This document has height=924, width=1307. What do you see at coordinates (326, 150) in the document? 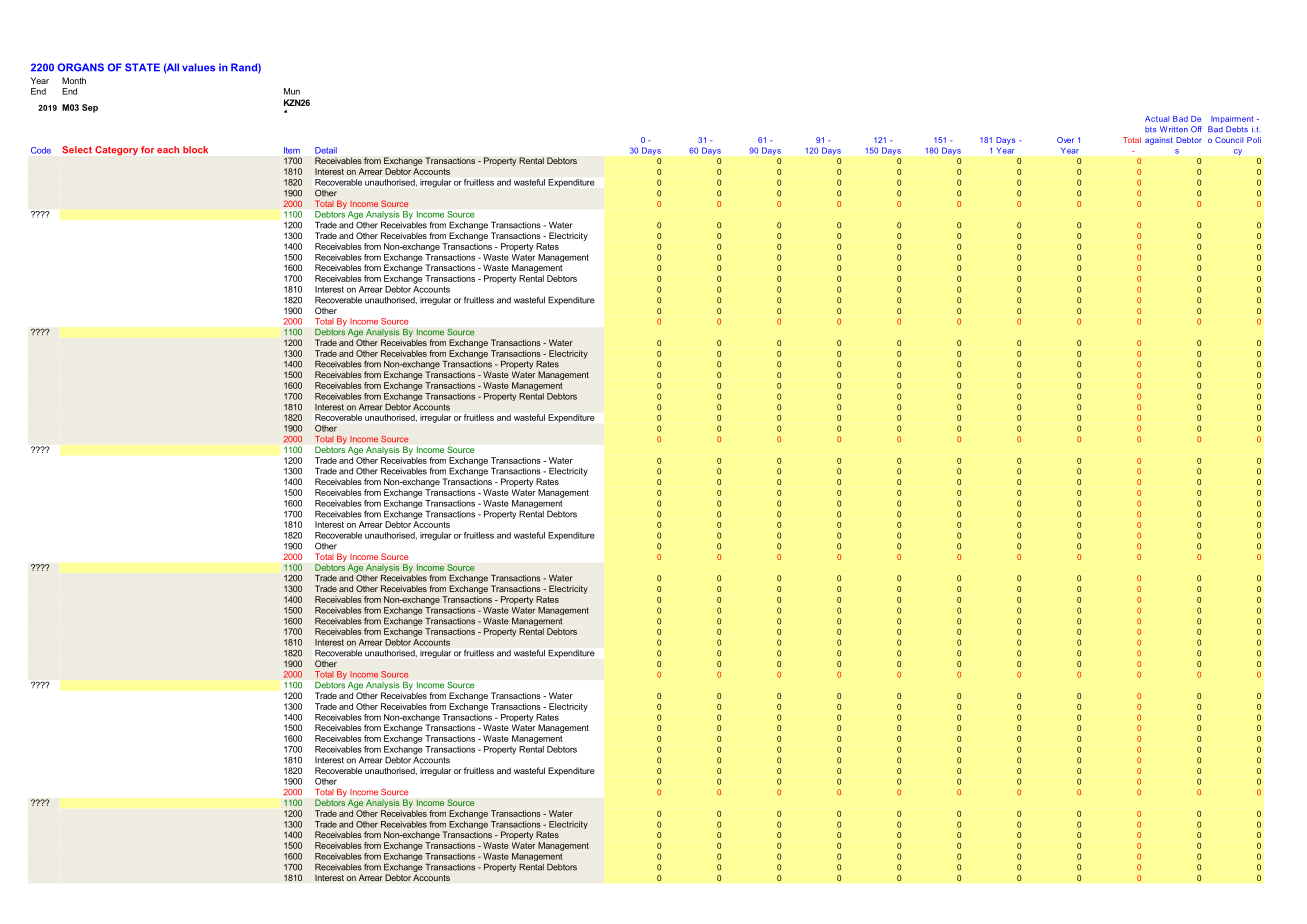
I see `Detail` at bounding box center [326, 150].
